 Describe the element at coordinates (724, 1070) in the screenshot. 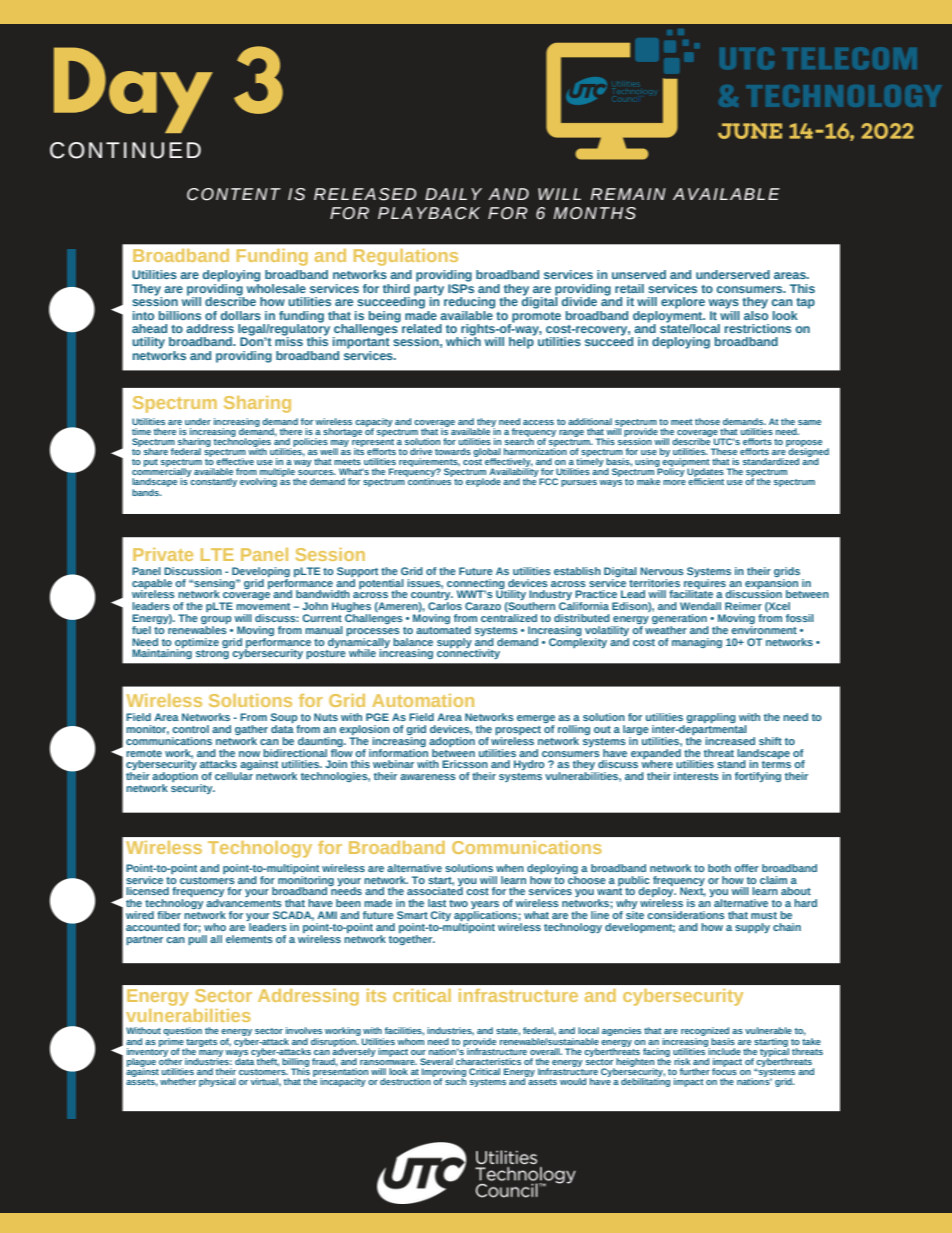

I see `focus` at that location.
